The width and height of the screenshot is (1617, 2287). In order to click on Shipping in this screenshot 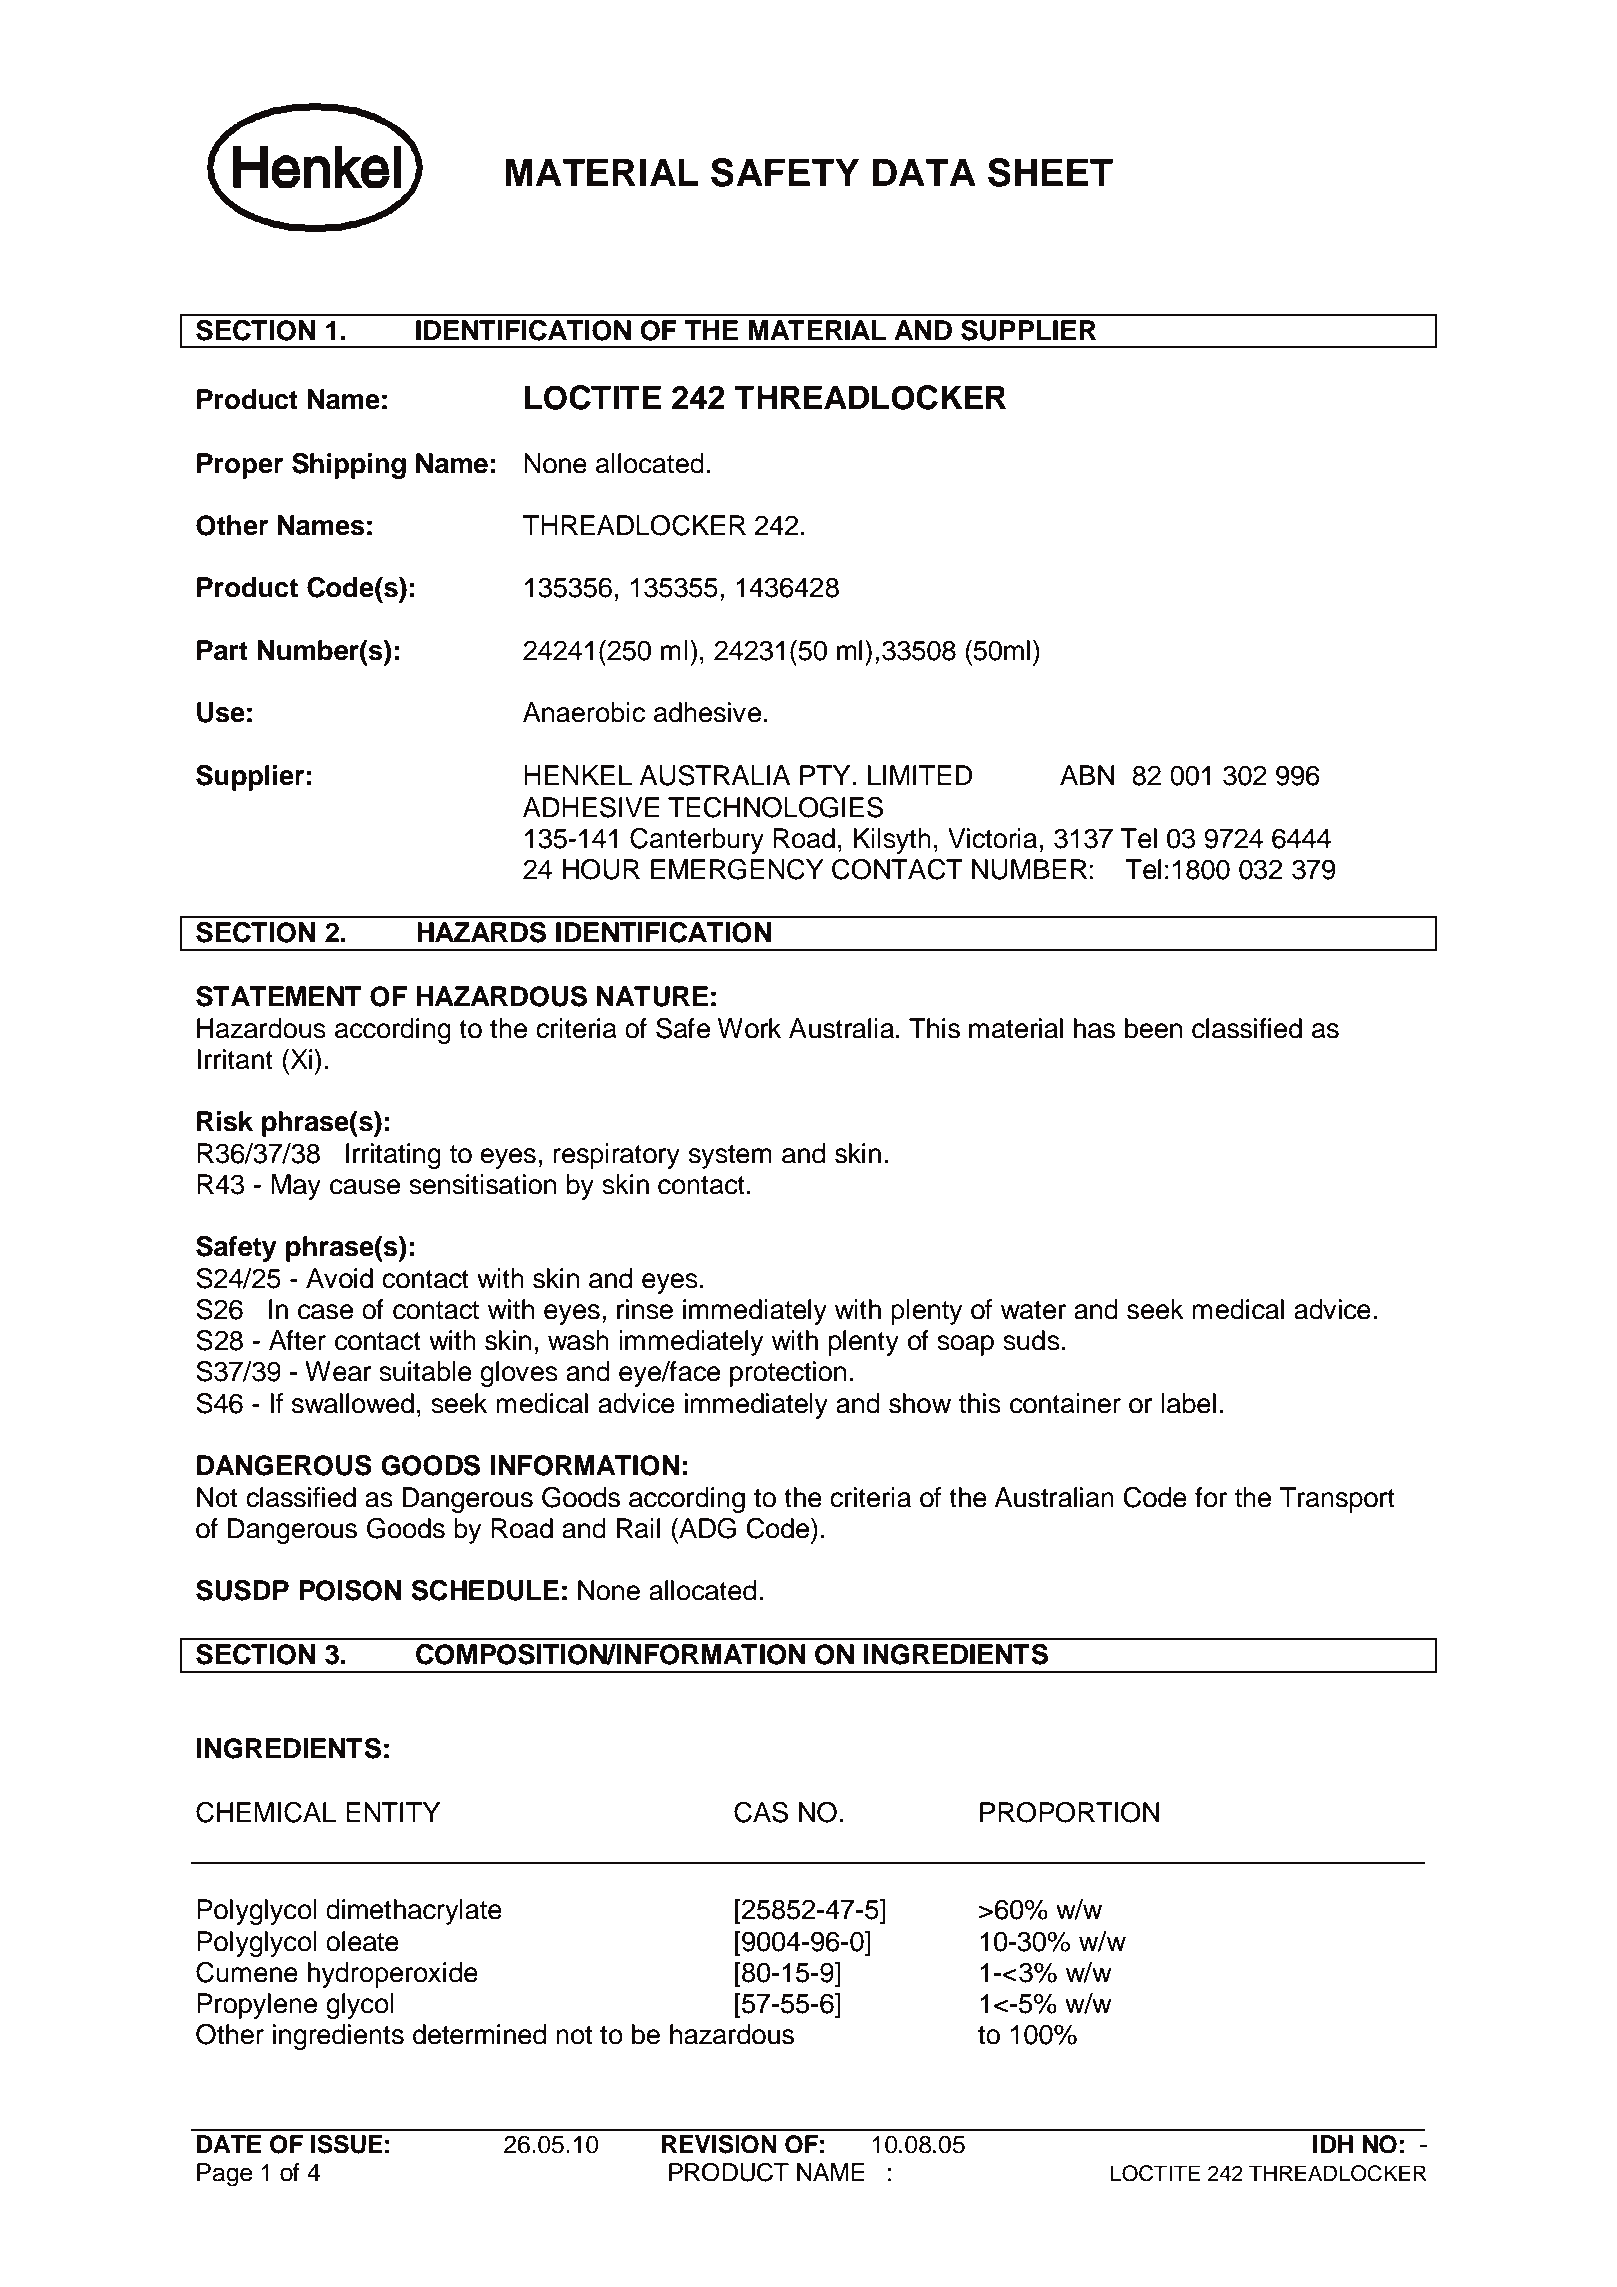, I will do `click(349, 466)`.
